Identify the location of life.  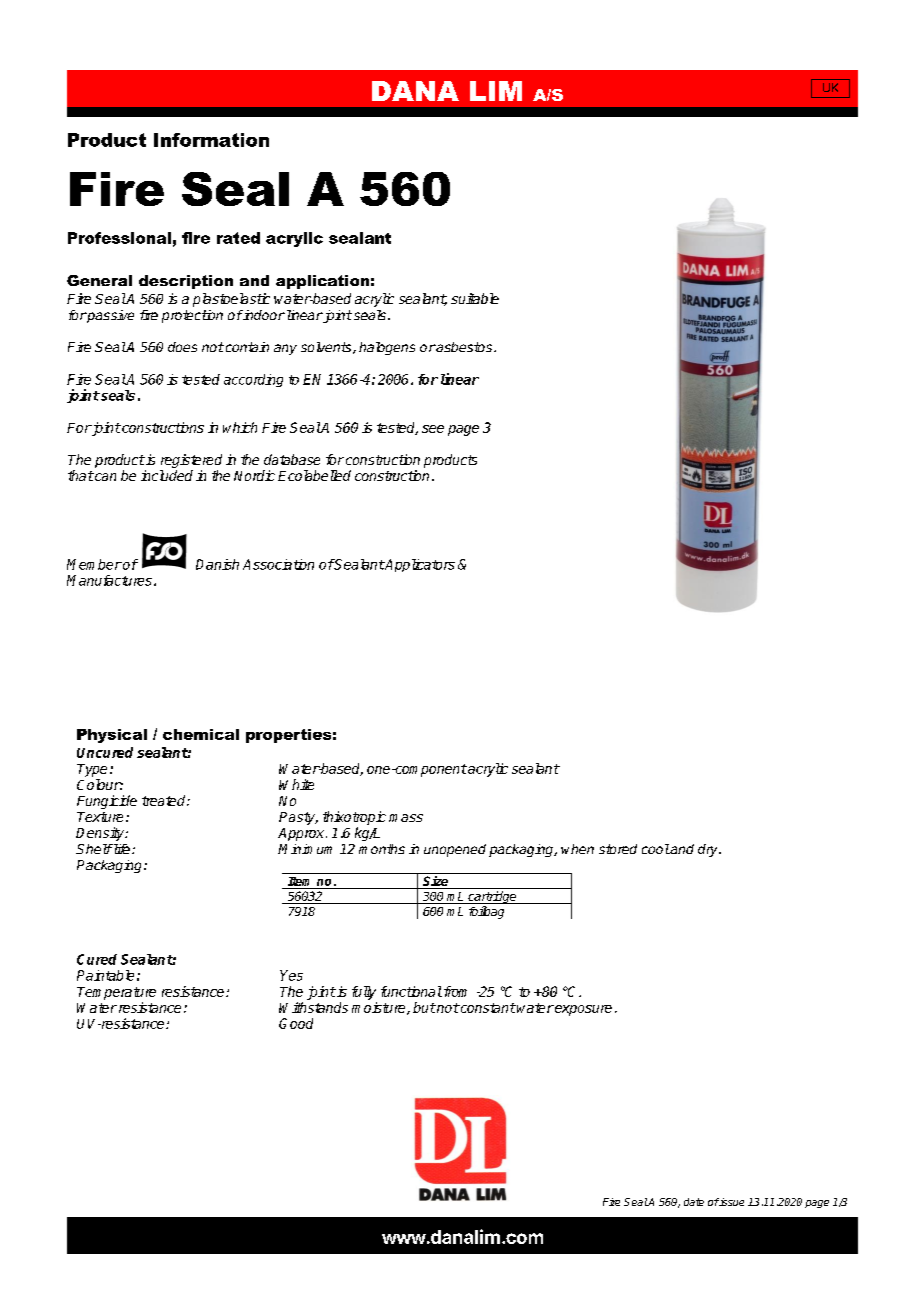
(122, 849).
